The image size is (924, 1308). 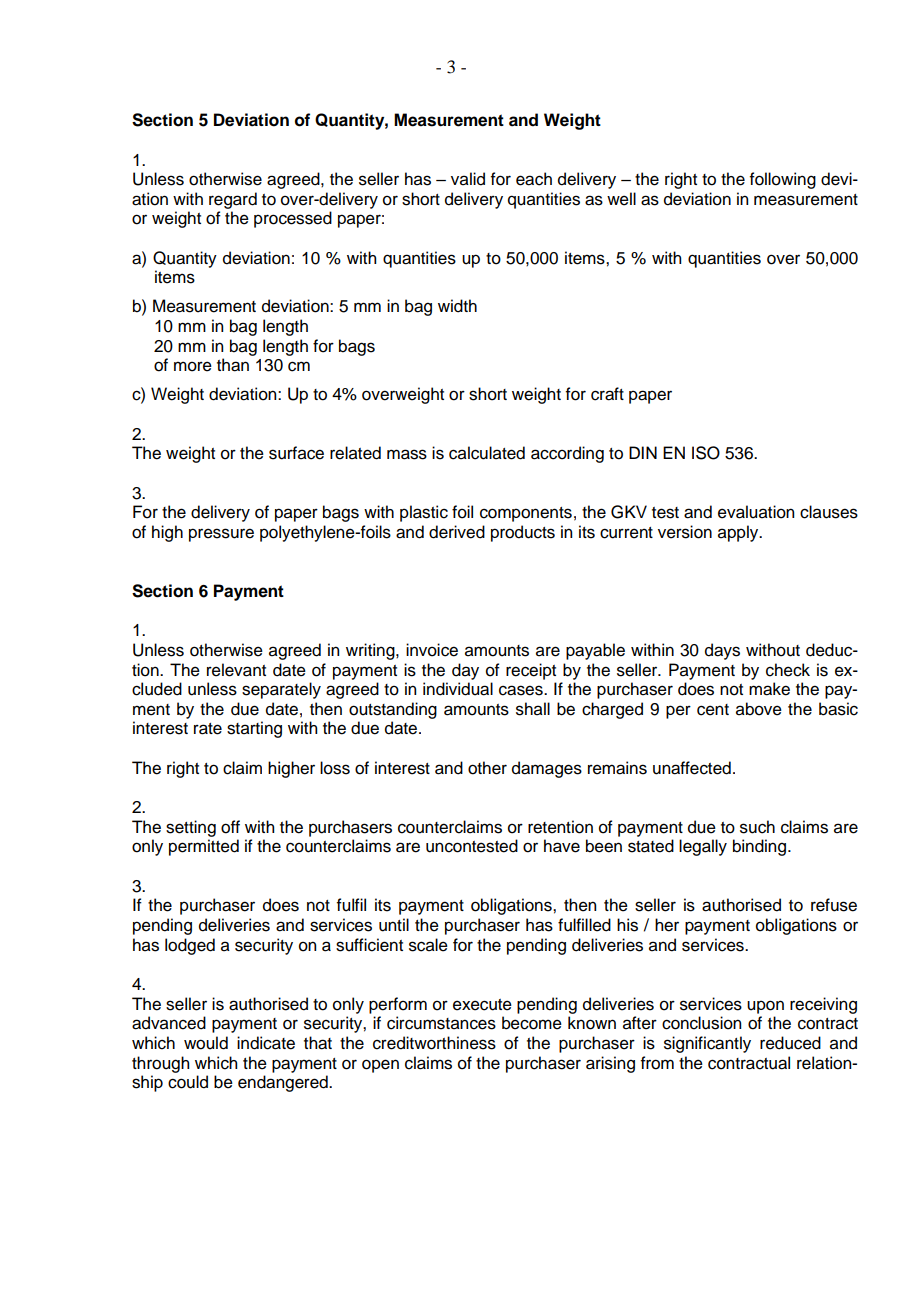 What do you see at coordinates (221, 535) in the screenshot?
I see `pressure` at bounding box center [221, 535].
